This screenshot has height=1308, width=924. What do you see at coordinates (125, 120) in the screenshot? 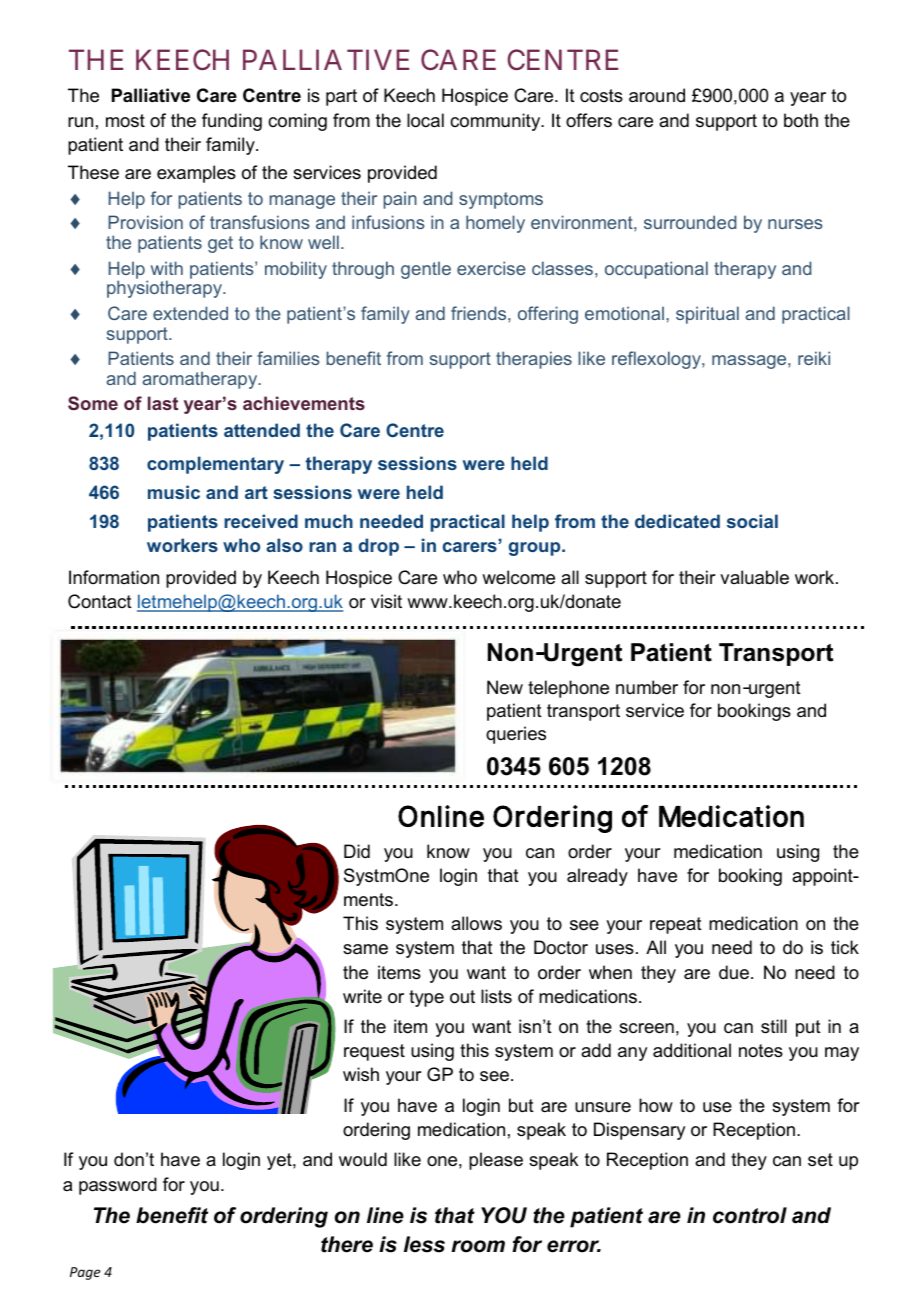
I see `most` at bounding box center [125, 120].
